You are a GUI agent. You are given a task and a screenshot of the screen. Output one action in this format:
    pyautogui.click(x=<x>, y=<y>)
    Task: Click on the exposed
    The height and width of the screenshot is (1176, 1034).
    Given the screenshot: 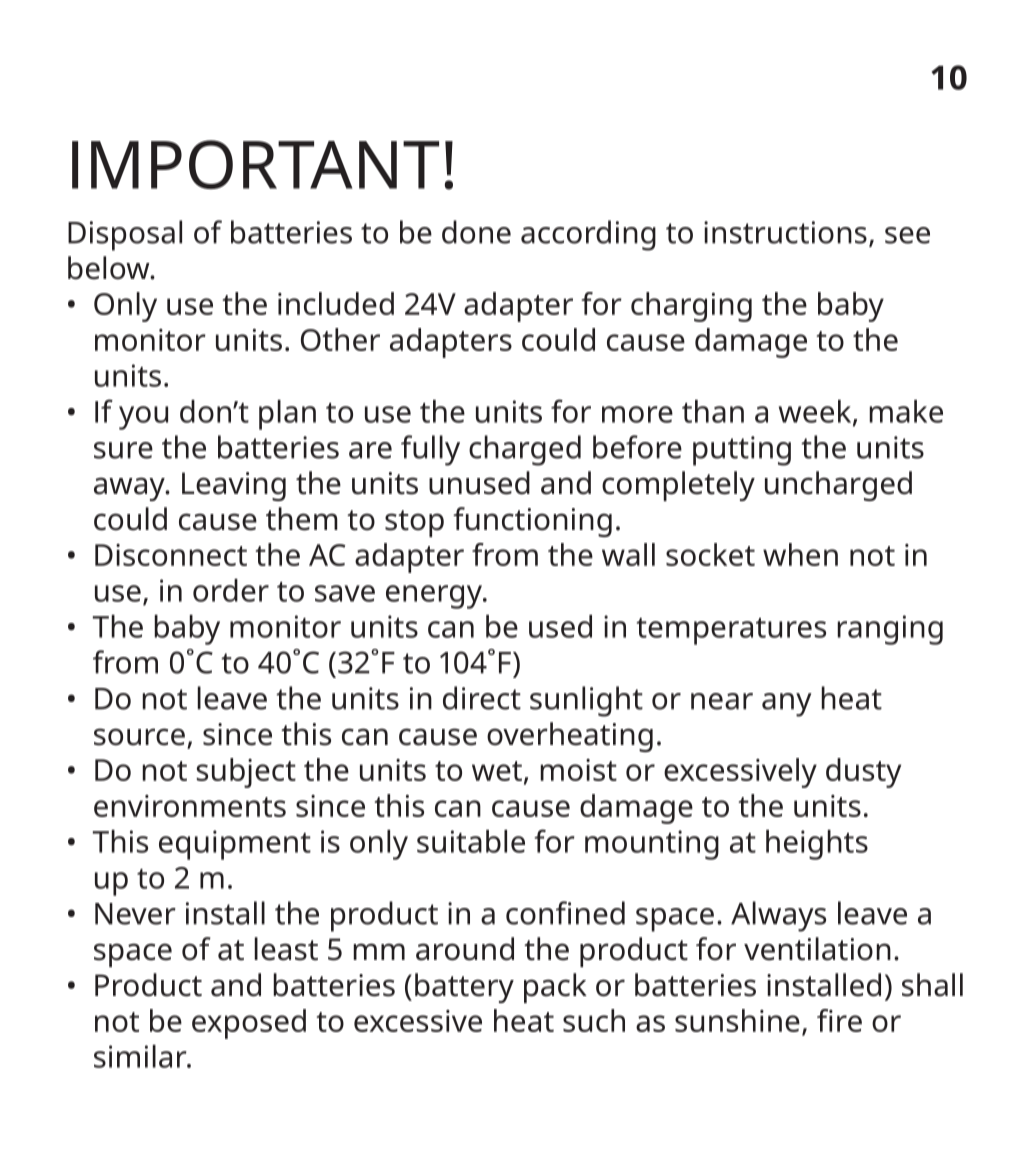 What is the action you would take?
    pyautogui.click(x=249, y=1024)
